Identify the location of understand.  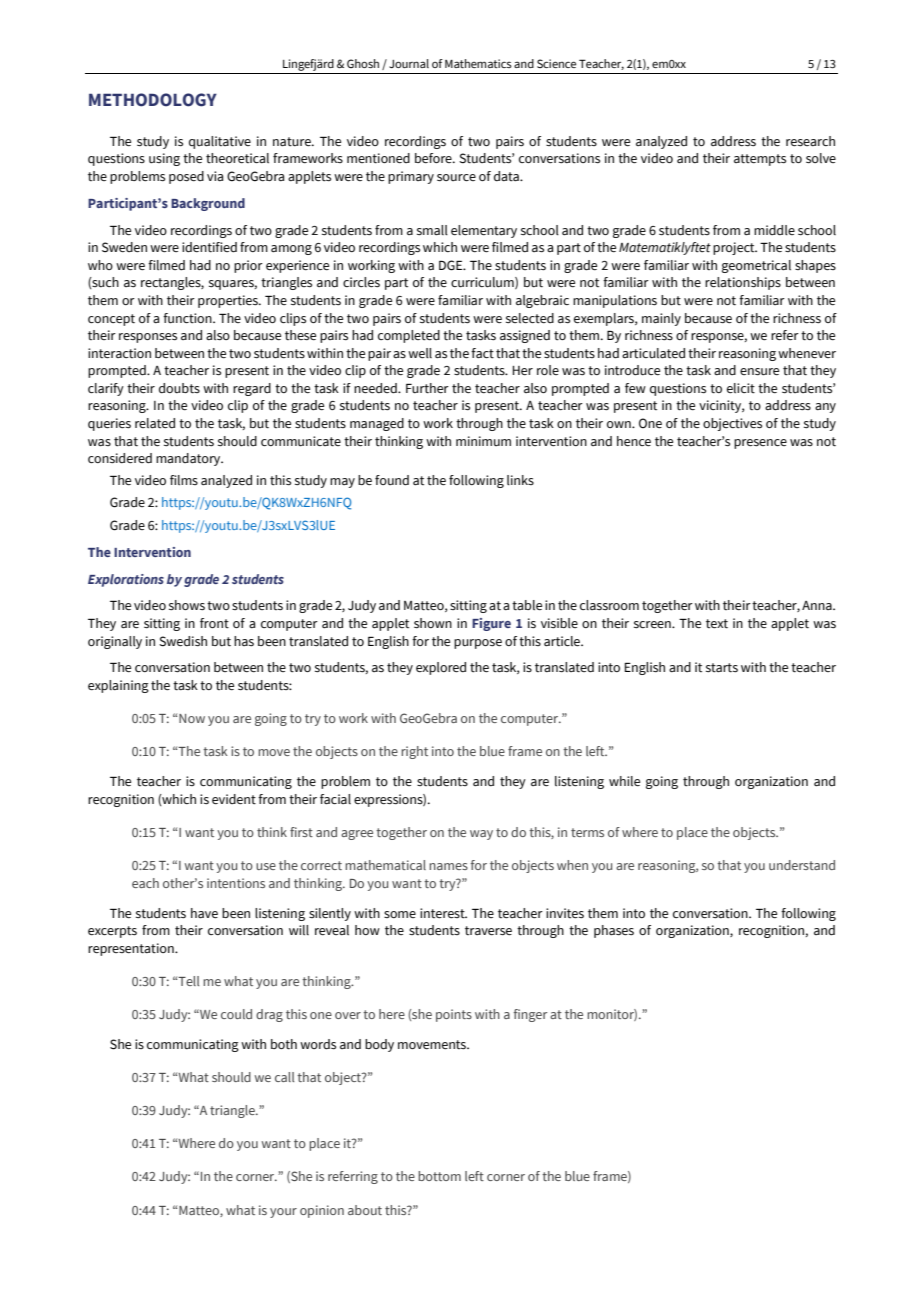
(802, 865).
